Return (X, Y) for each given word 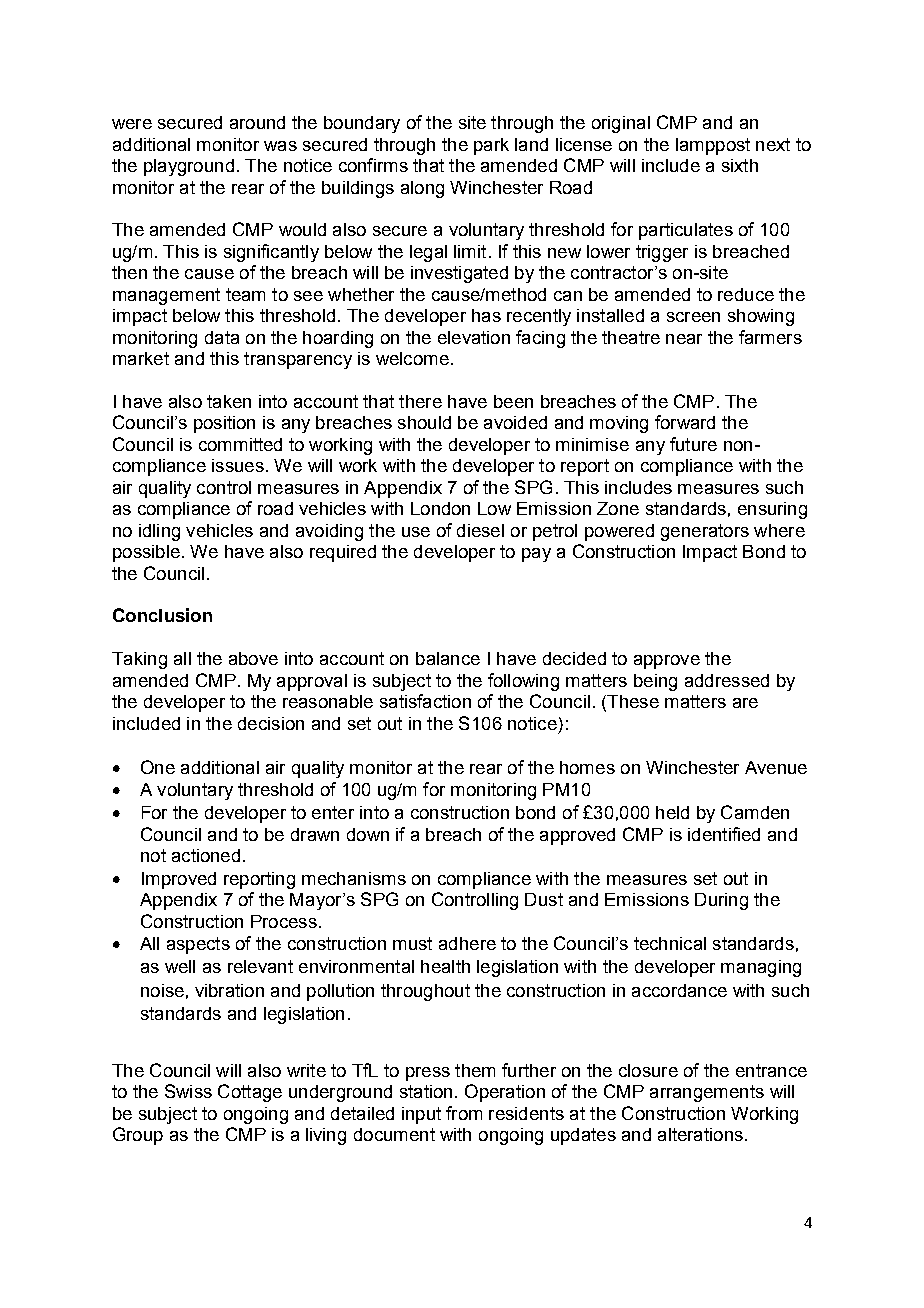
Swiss (188, 1091)
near (684, 339)
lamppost (713, 146)
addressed (727, 680)
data (222, 337)
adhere (467, 943)
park (491, 146)
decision (271, 723)
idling (159, 532)
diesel (480, 530)
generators (705, 532)
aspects (198, 945)
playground (189, 167)
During (721, 901)
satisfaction (425, 701)
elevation (474, 337)
